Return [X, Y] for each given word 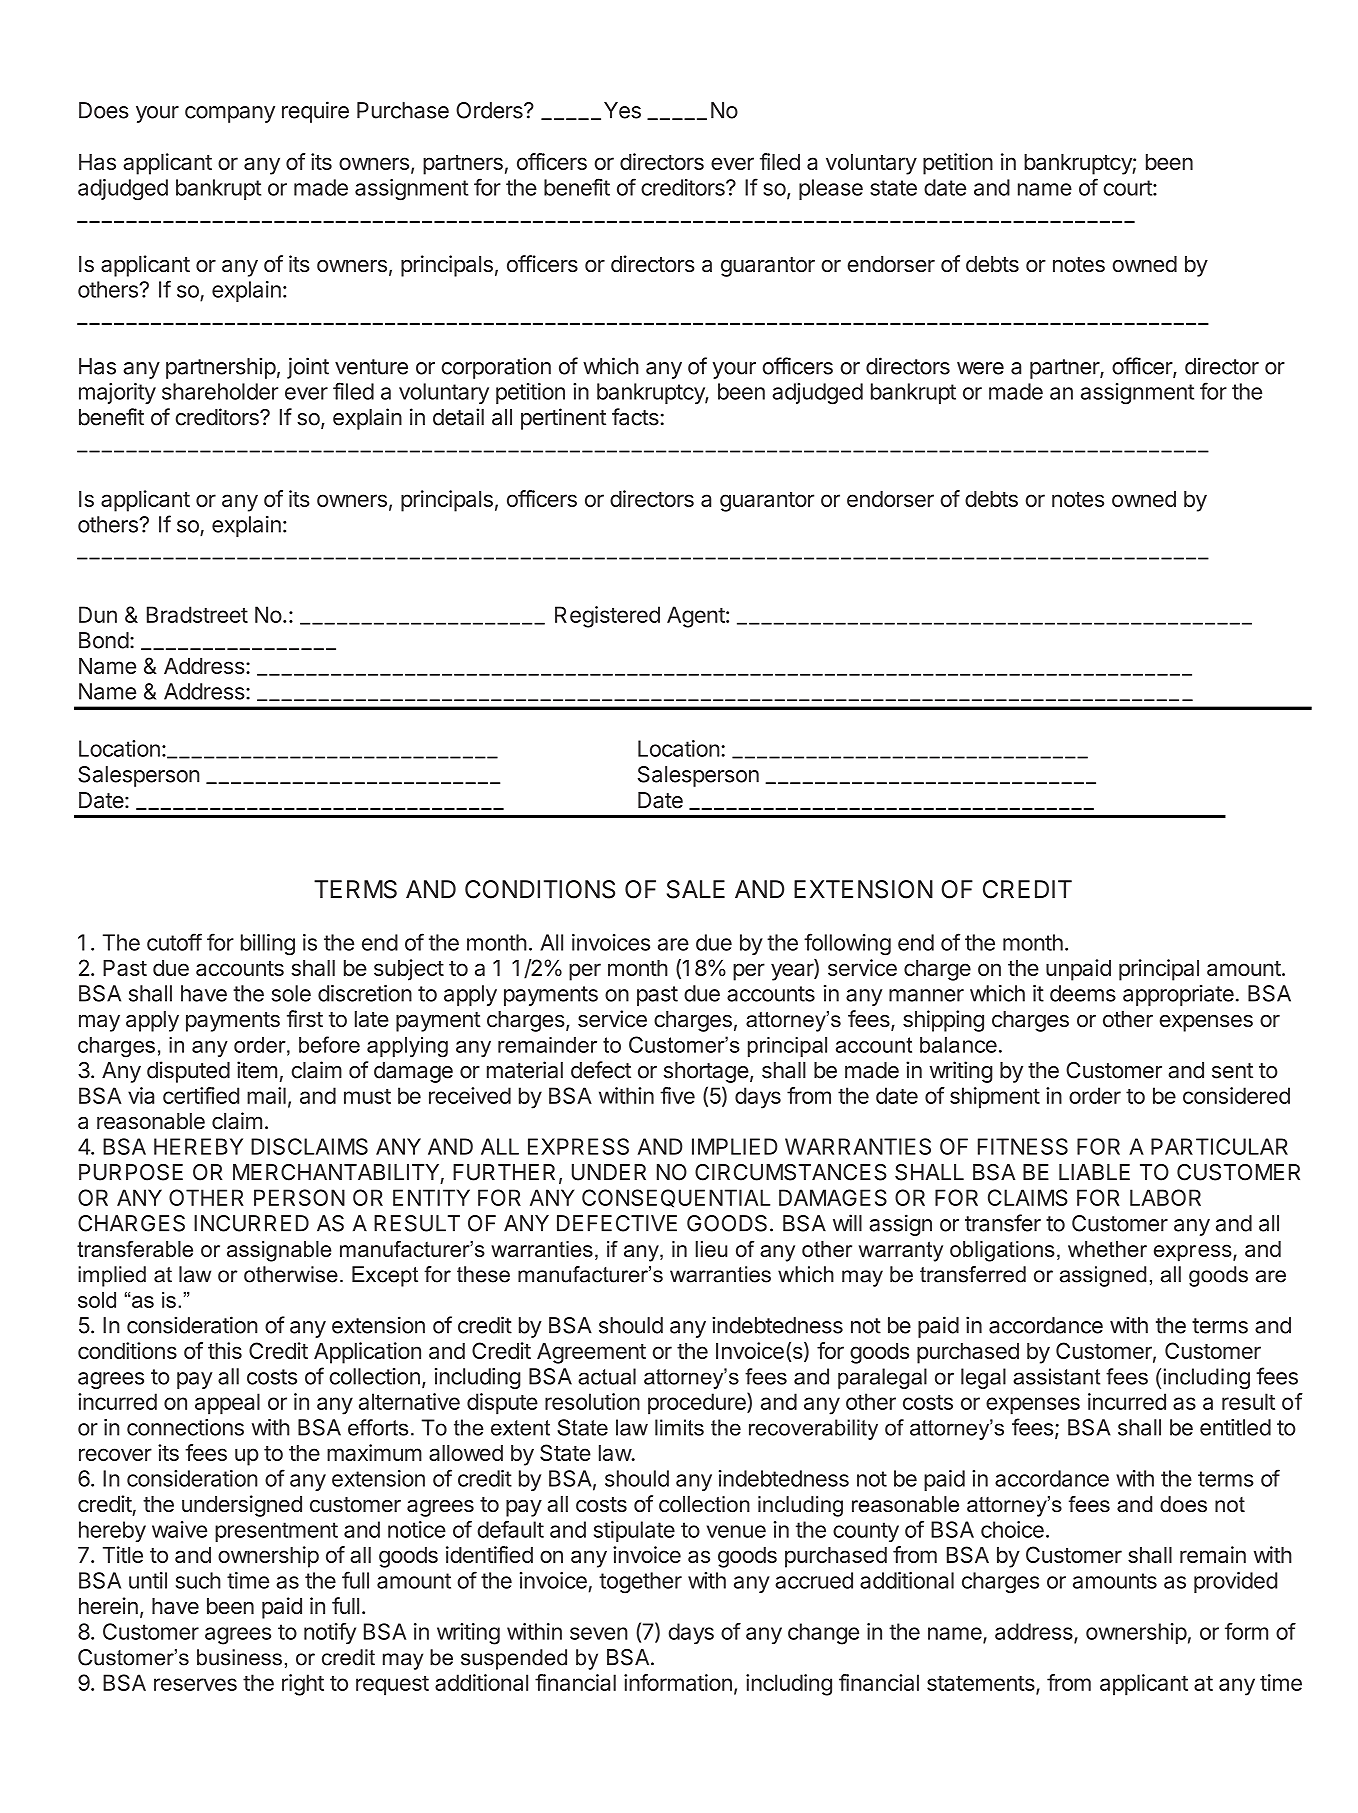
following [847, 944]
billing [268, 945]
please [831, 189]
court [1128, 188]
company [230, 114]
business [239, 1657]
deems [1083, 993]
